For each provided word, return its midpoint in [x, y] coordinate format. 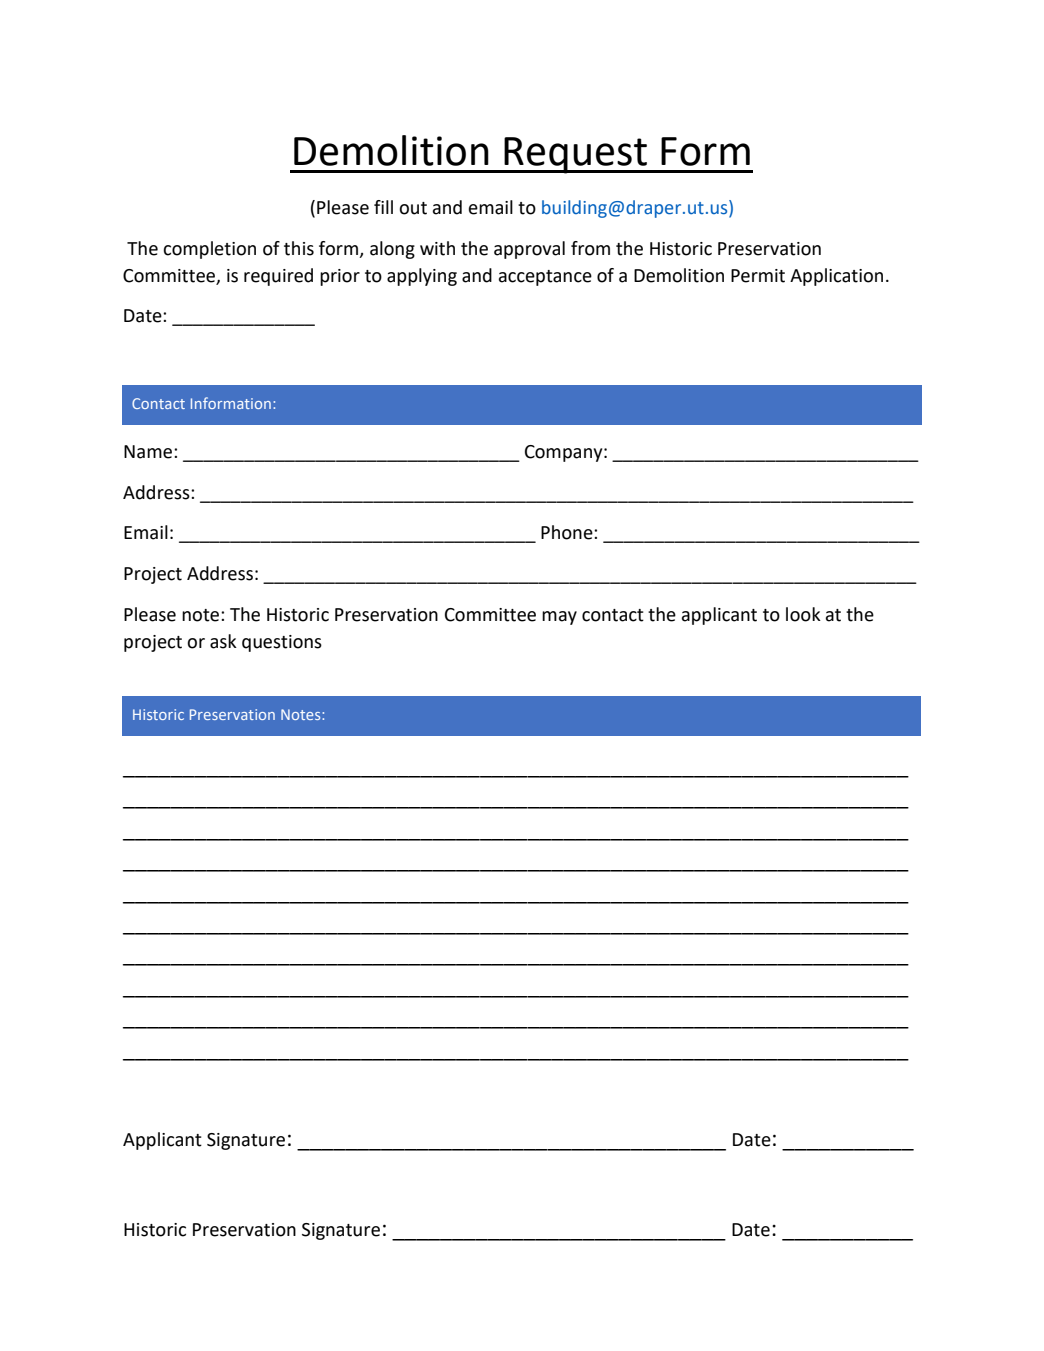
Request [575, 155]
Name [148, 452]
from [590, 248]
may [559, 618]
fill [383, 207]
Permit [758, 276]
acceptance [545, 278]
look [803, 614]
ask [223, 641]
